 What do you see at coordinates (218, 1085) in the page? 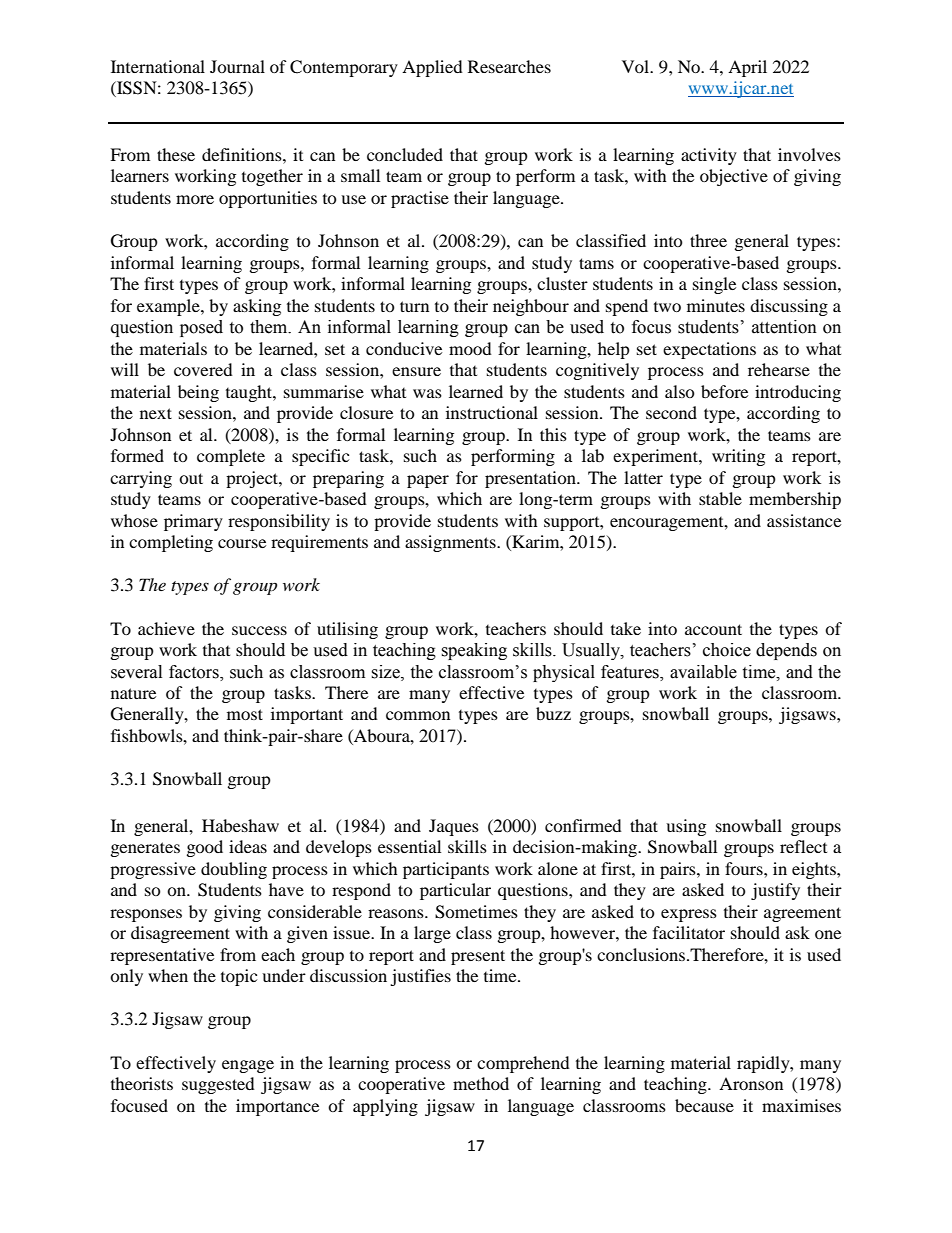
I see `suggested` at bounding box center [218, 1085].
